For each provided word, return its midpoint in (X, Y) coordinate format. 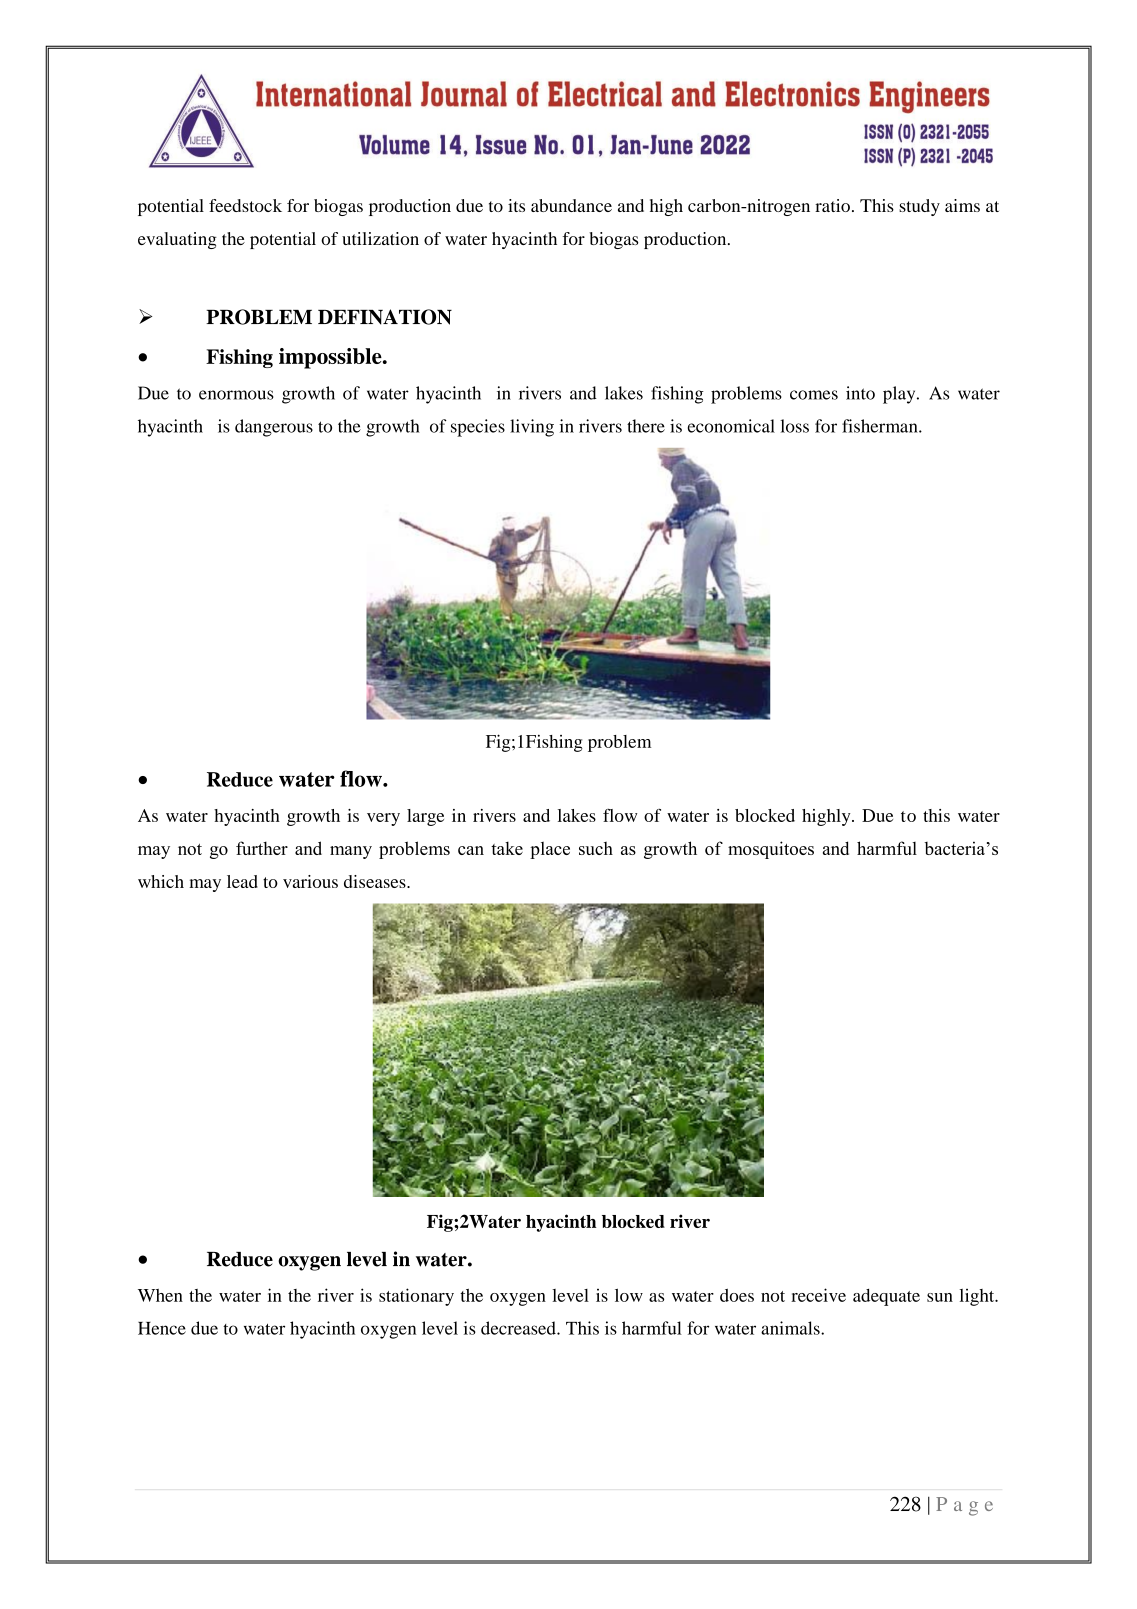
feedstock (245, 205)
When (160, 1295)
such (596, 848)
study (919, 207)
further (262, 848)
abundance (571, 205)
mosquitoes (771, 850)
